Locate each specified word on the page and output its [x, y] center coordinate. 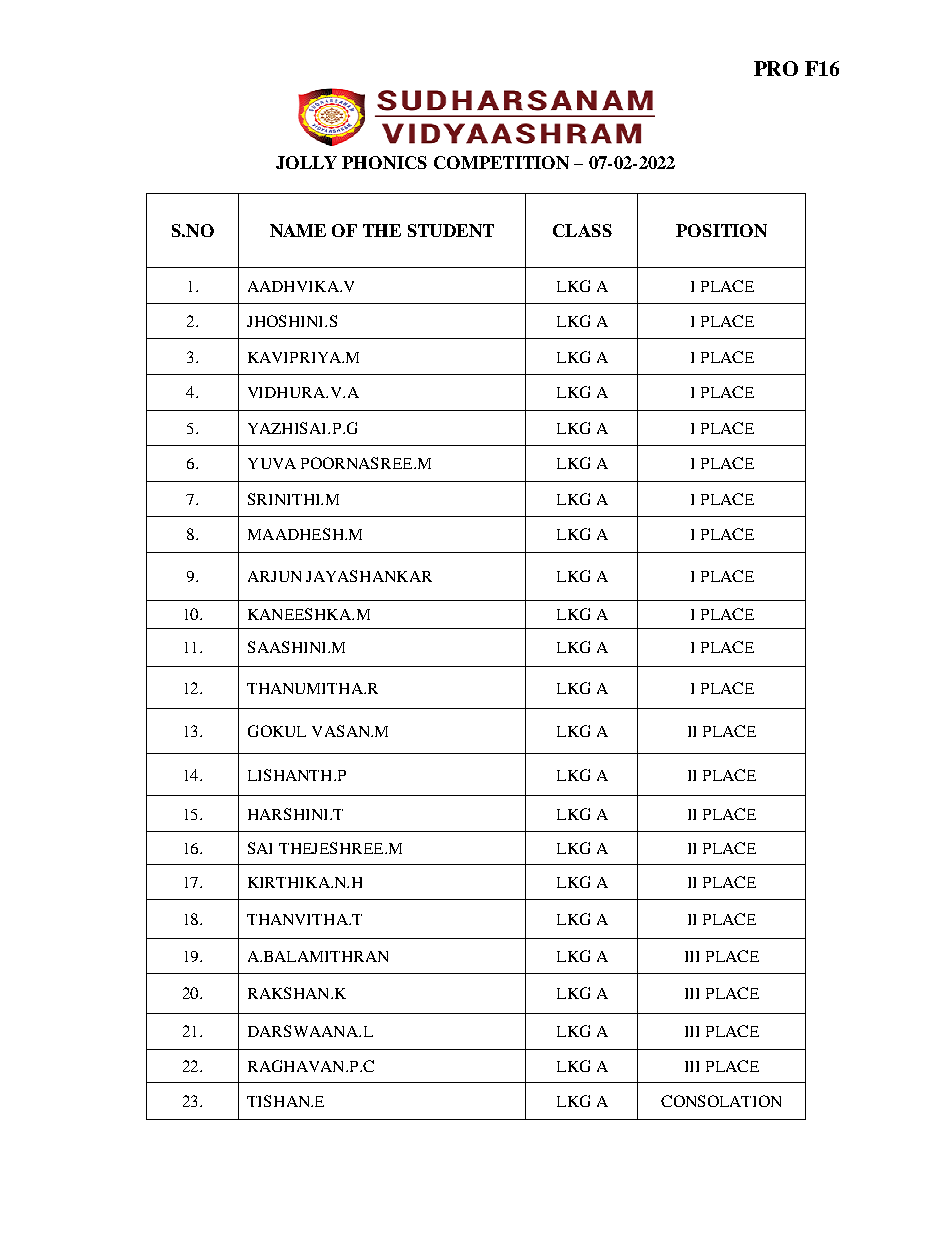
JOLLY [306, 162]
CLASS [582, 230]
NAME [298, 230]
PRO [776, 68]
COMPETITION [501, 162]
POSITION [721, 230]
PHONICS [384, 162]
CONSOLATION [721, 1101]
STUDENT [451, 230]
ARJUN [274, 576]
